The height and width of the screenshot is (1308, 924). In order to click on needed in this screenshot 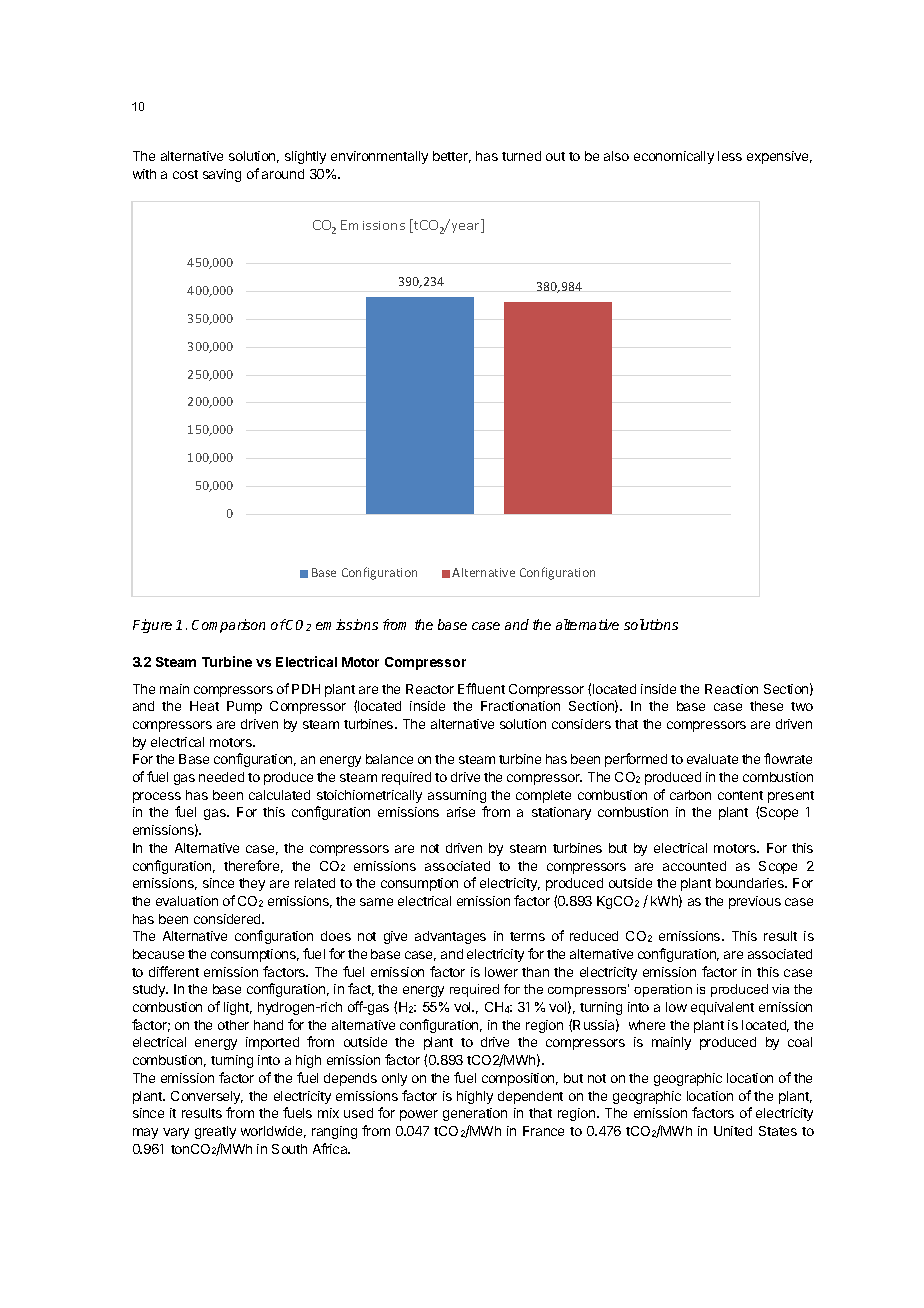, I will do `click(221, 777)`.
